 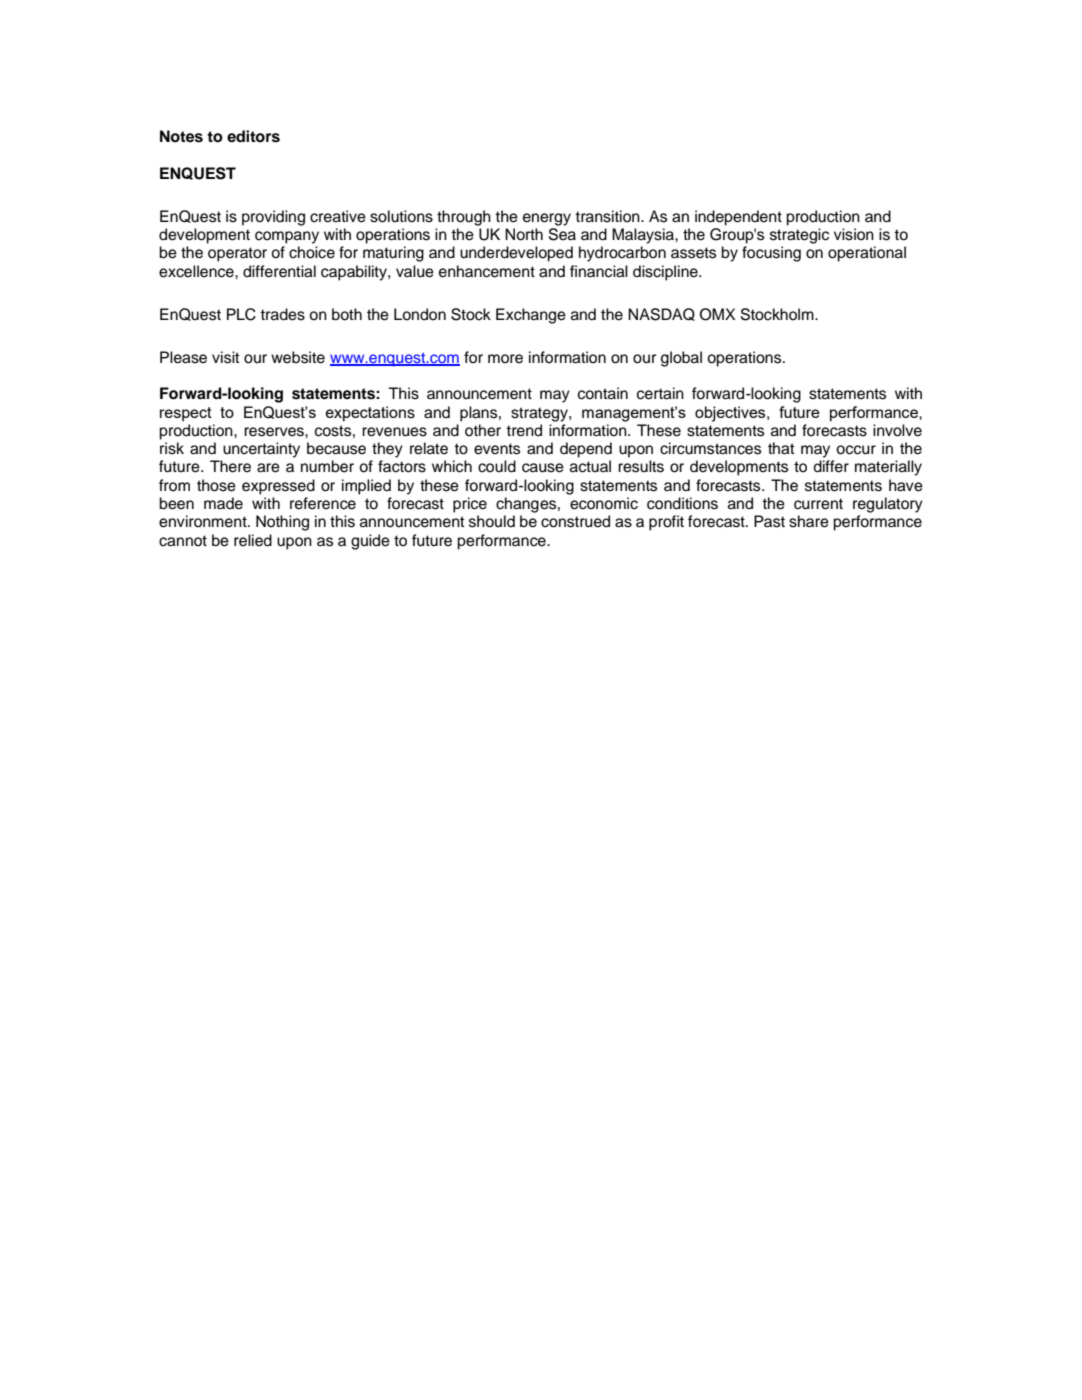 What do you see at coordinates (487, 271) in the image?
I see `enhancement` at bounding box center [487, 271].
